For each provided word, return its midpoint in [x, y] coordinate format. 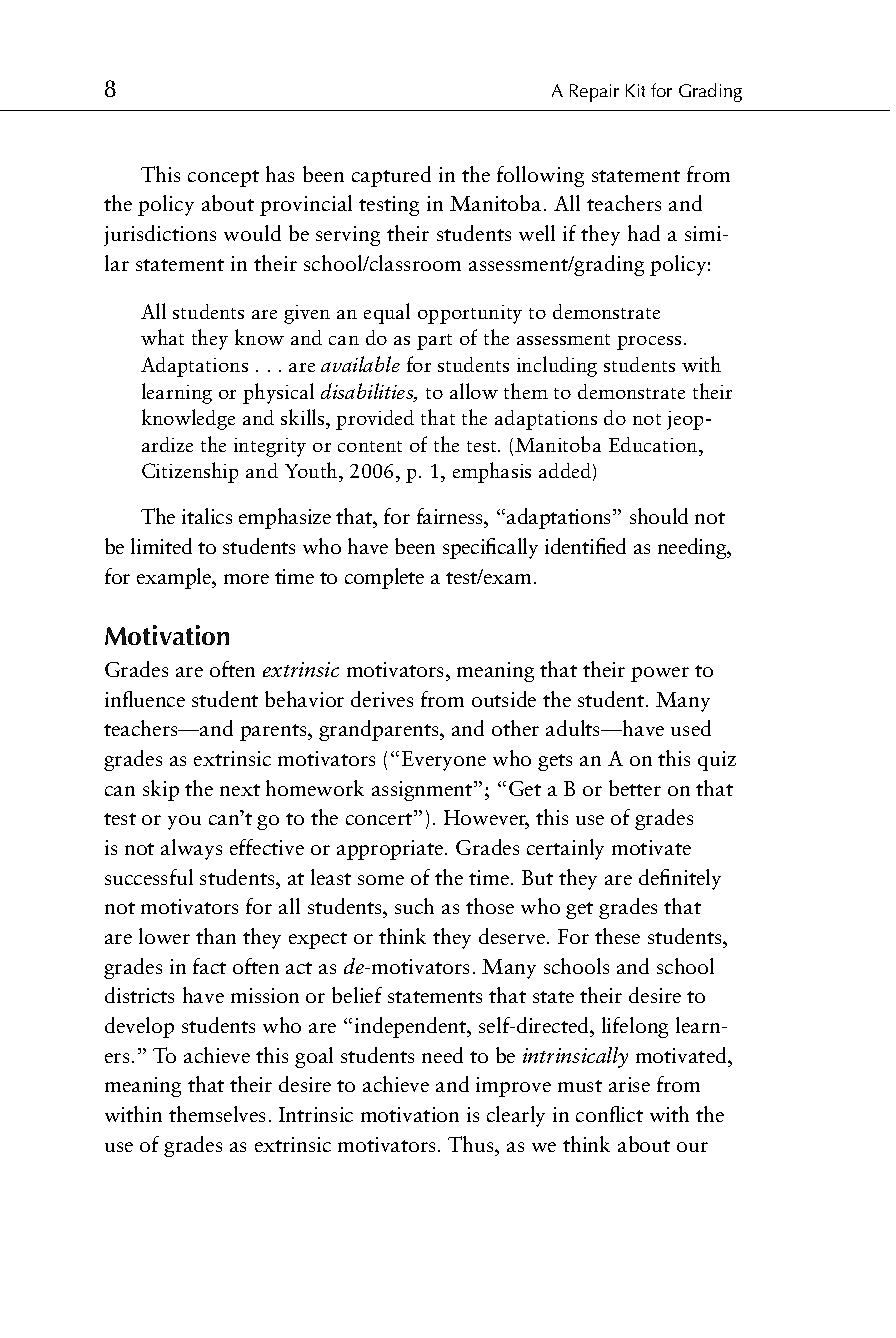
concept [223, 178]
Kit [635, 90]
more [246, 579]
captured [391, 176]
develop [139, 1027]
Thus [472, 1144]
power [660, 674]
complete [384, 578]
